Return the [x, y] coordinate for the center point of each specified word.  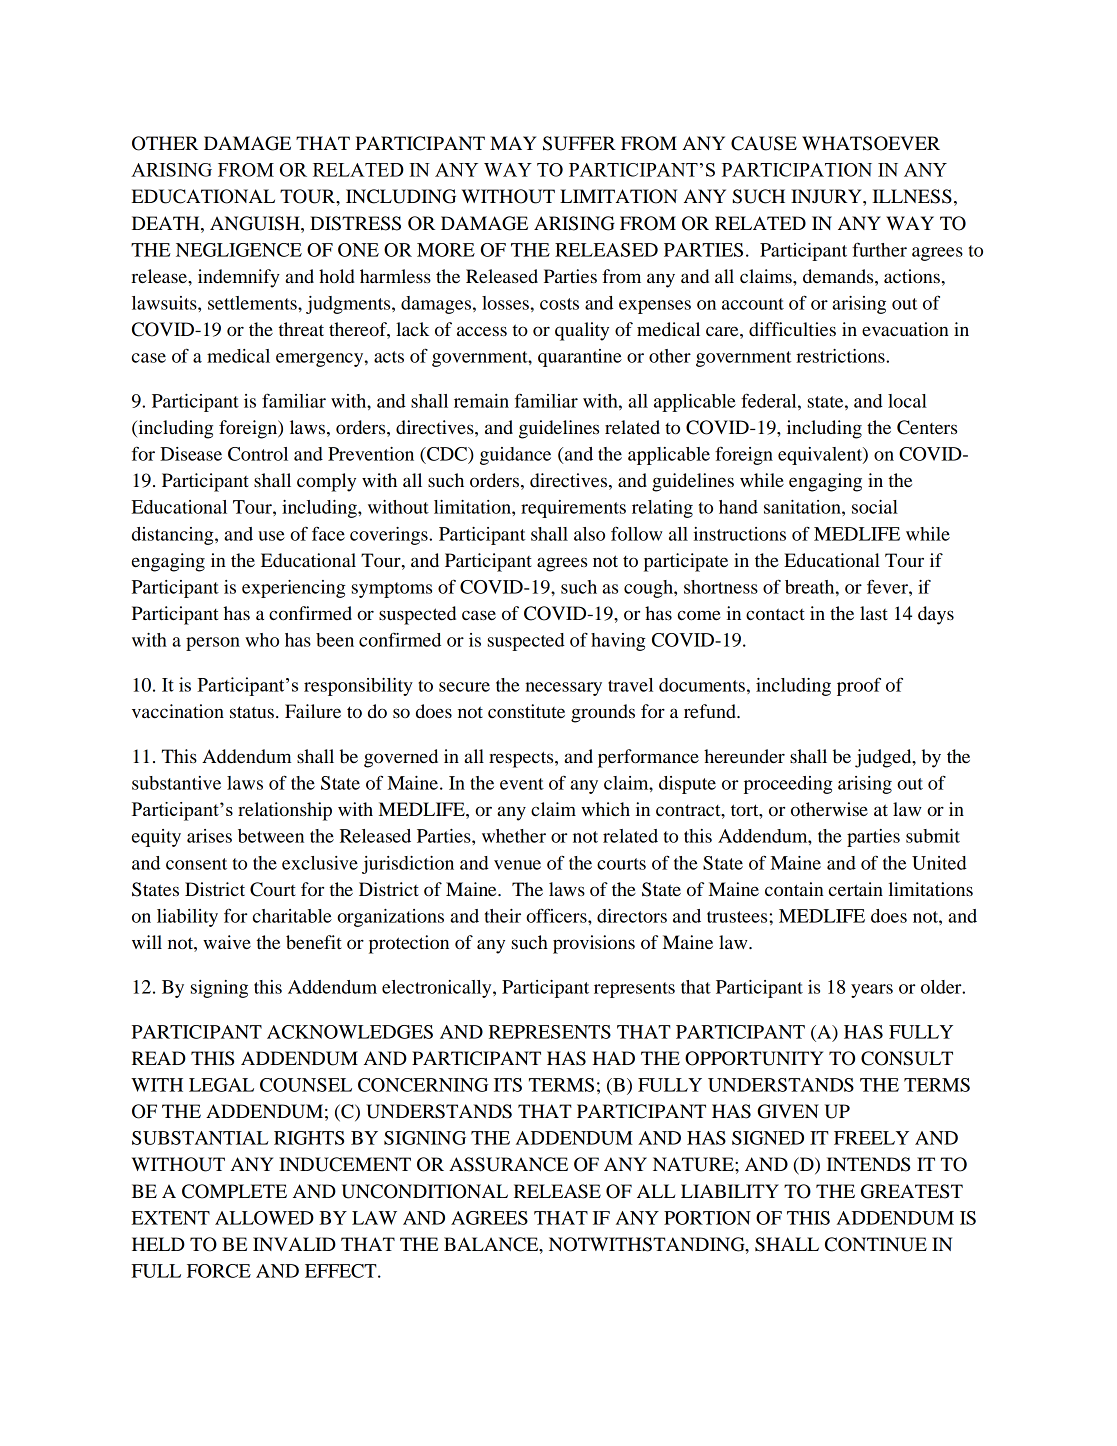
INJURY [827, 196]
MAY [513, 143]
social [875, 507]
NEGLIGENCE [239, 250]
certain [856, 889]
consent [196, 864]
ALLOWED [264, 1218]
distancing [174, 536]
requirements [573, 509]
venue [517, 865]
